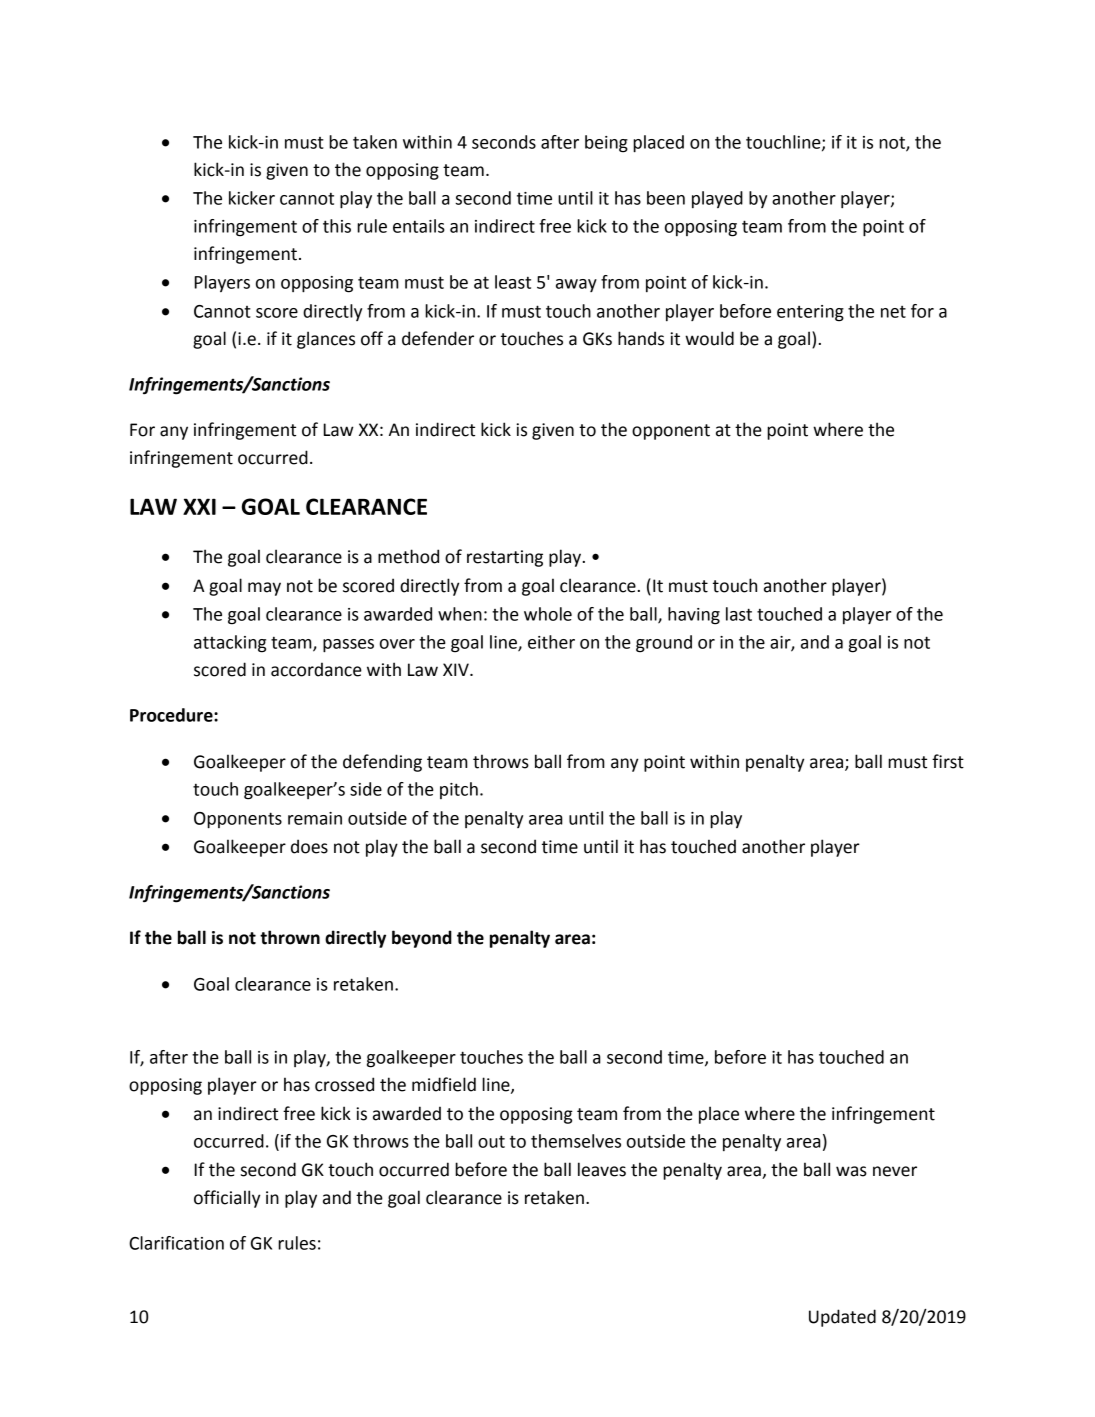 Image resolution: width=1095 pixels, height=1417 pixels. What do you see at coordinates (551, 642) in the image?
I see `either` at bounding box center [551, 642].
